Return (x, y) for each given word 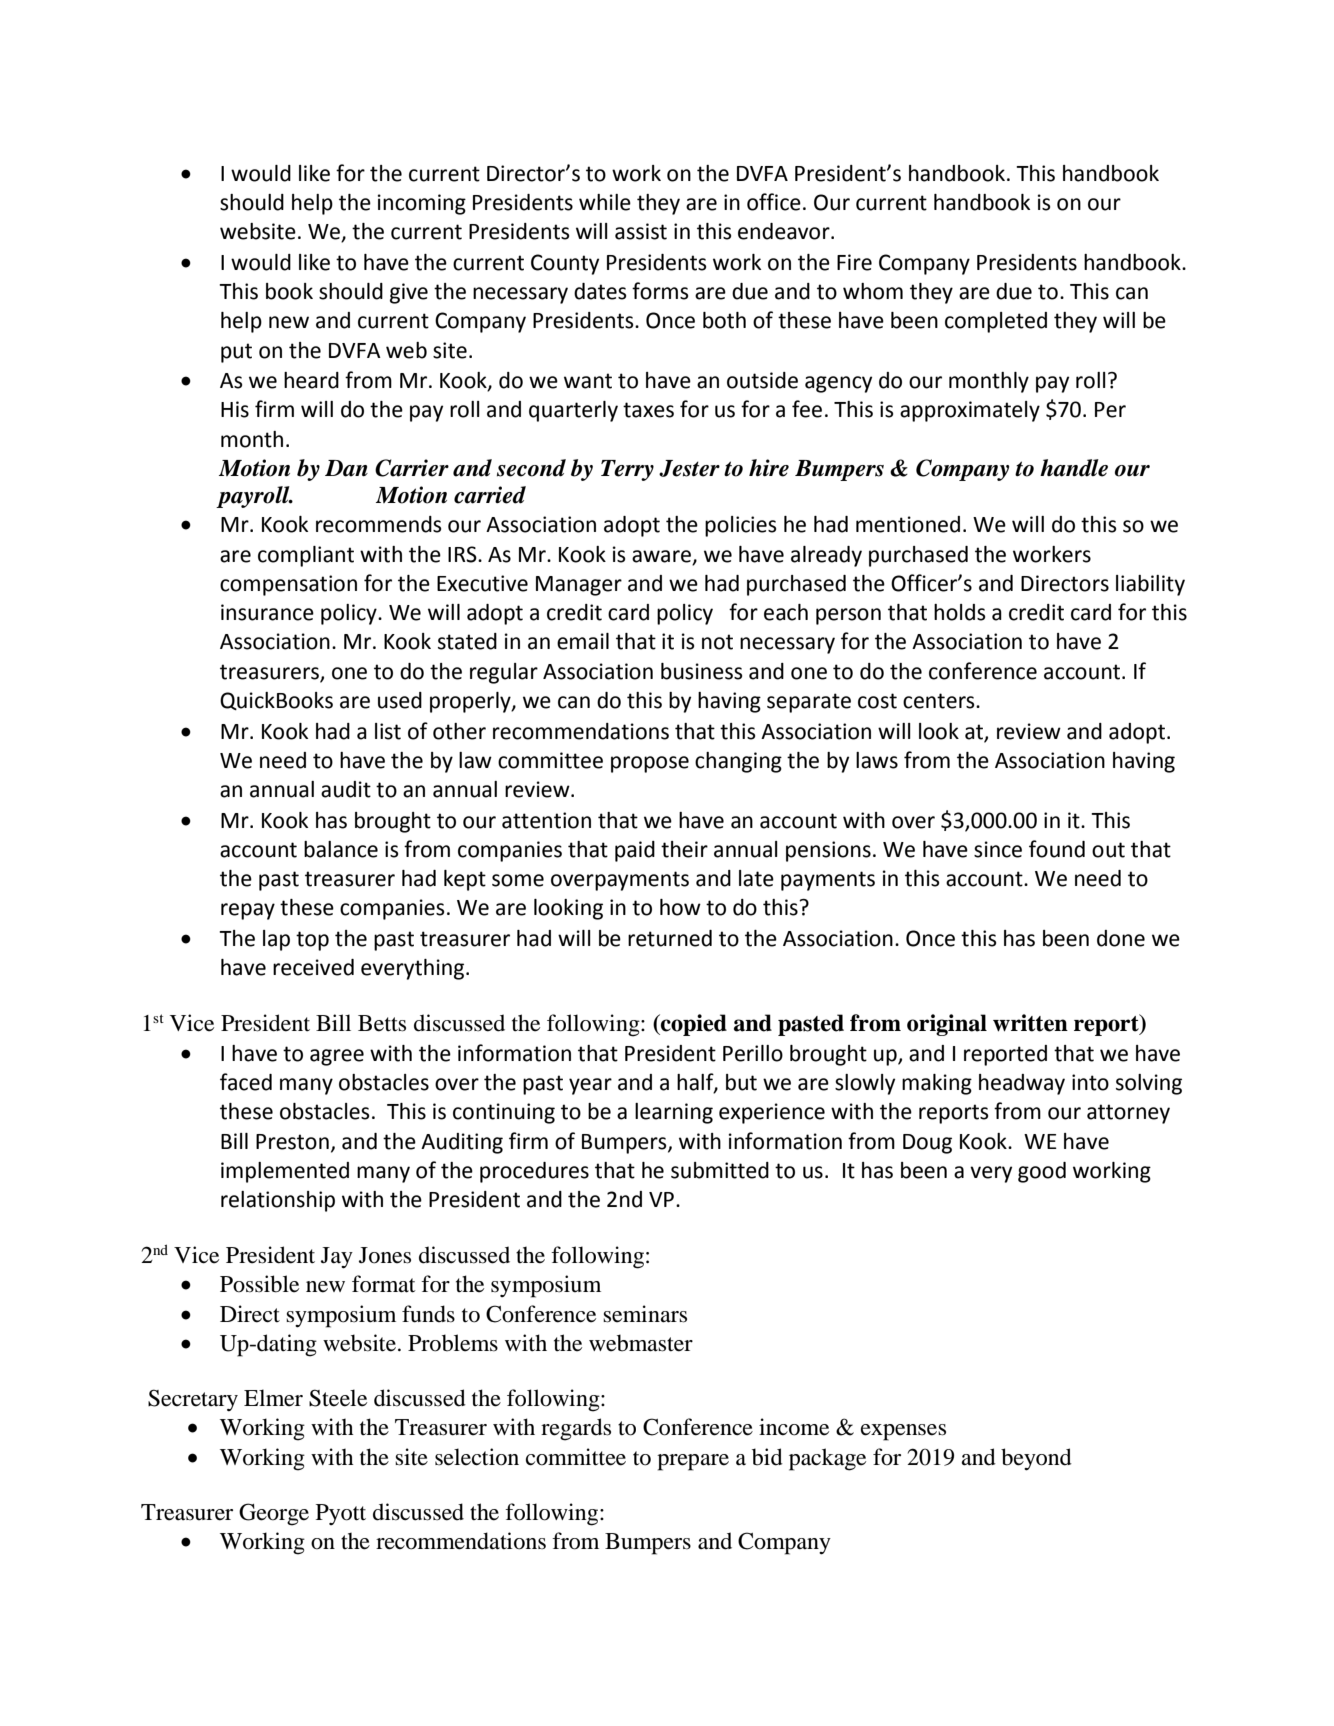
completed (996, 322)
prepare (693, 1462)
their (684, 849)
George (274, 1514)
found (1057, 849)
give (409, 293)
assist (641, 231)
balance (341, 849)
